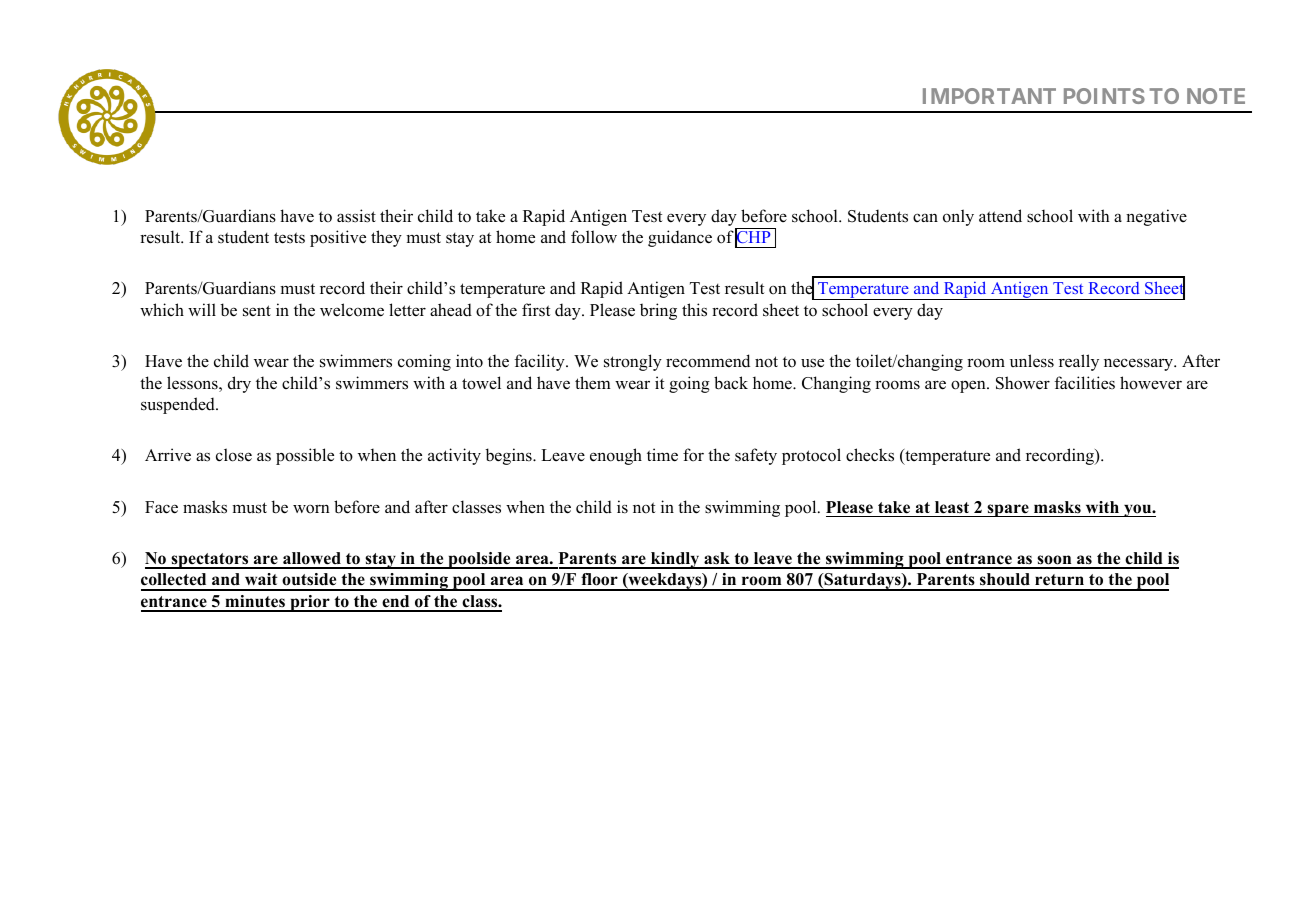  Describe the element at coordinates (1079, 362) in the screenshot. I see `really` at that location.
